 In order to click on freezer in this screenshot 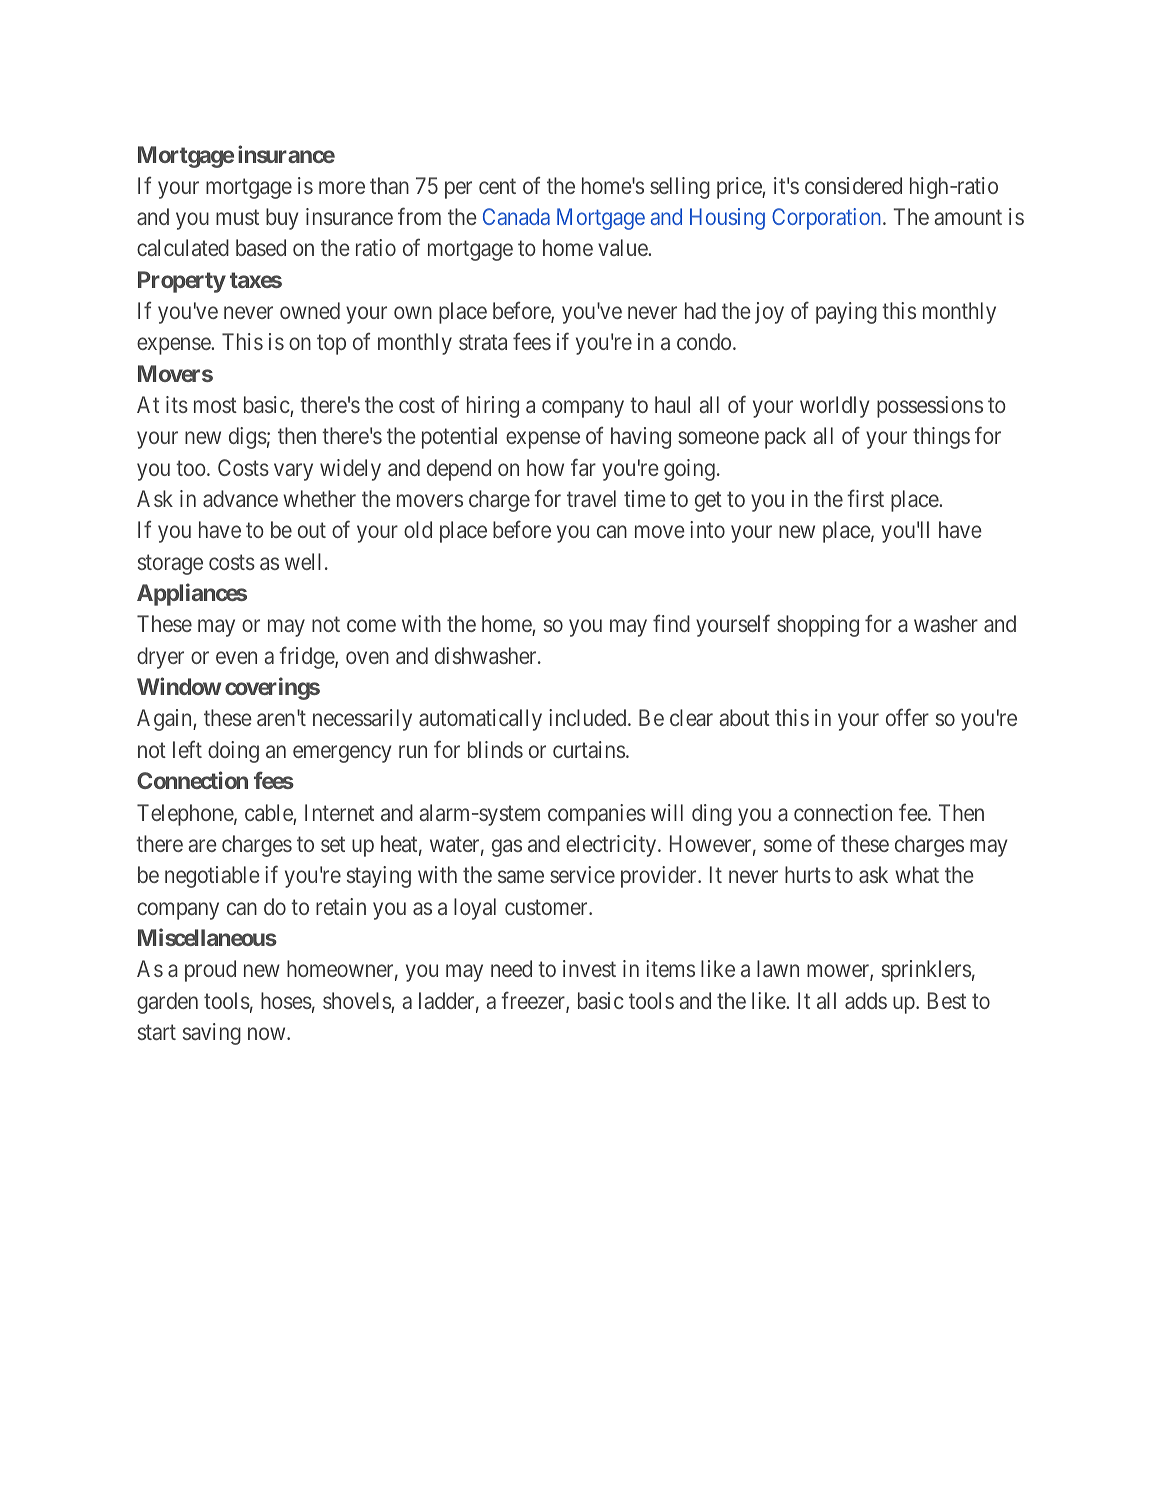, I will do `click(534, 1001)`.
